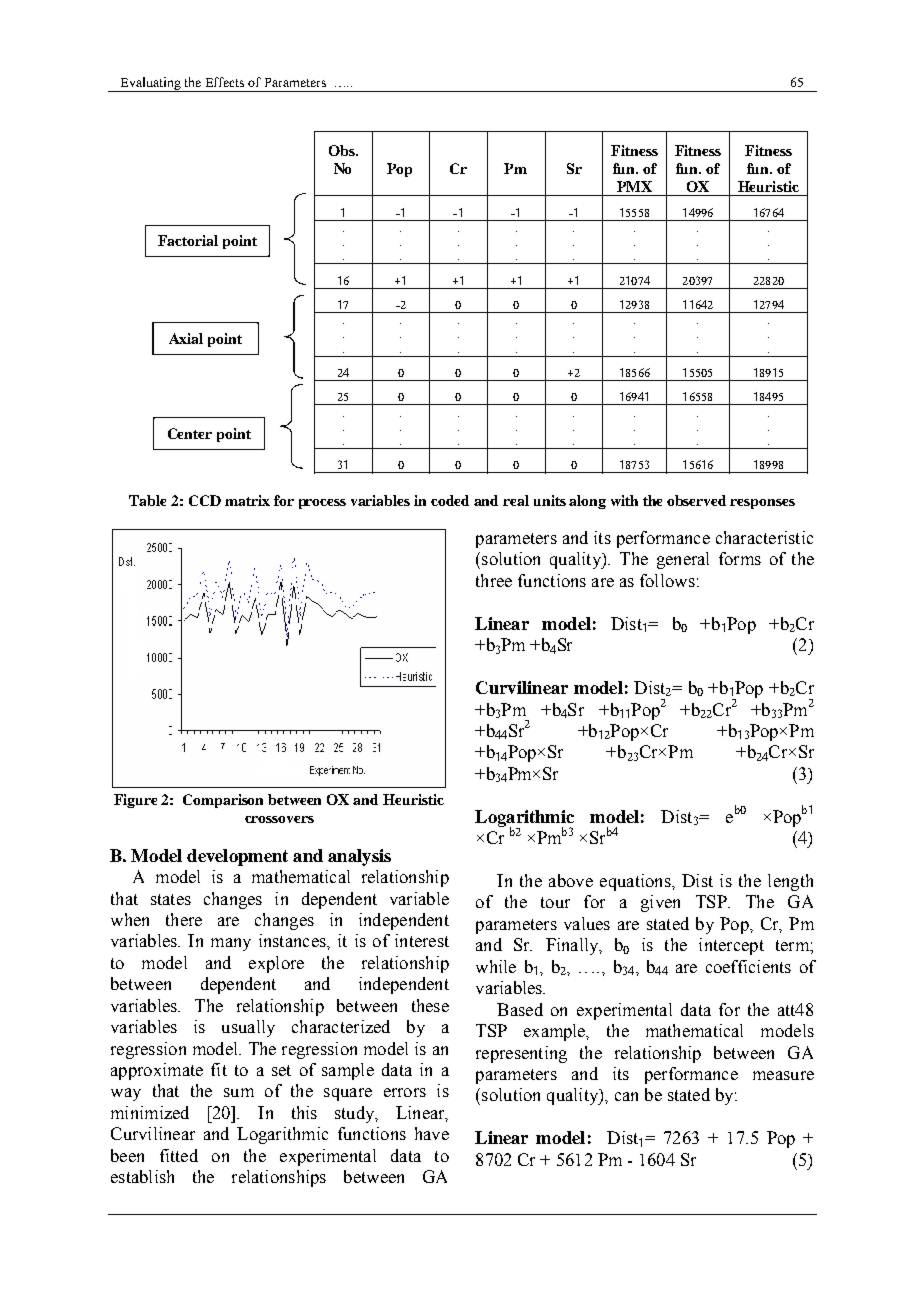  Describe the element at coordinates (667, 580) in the image. I see `follows` at that location.
